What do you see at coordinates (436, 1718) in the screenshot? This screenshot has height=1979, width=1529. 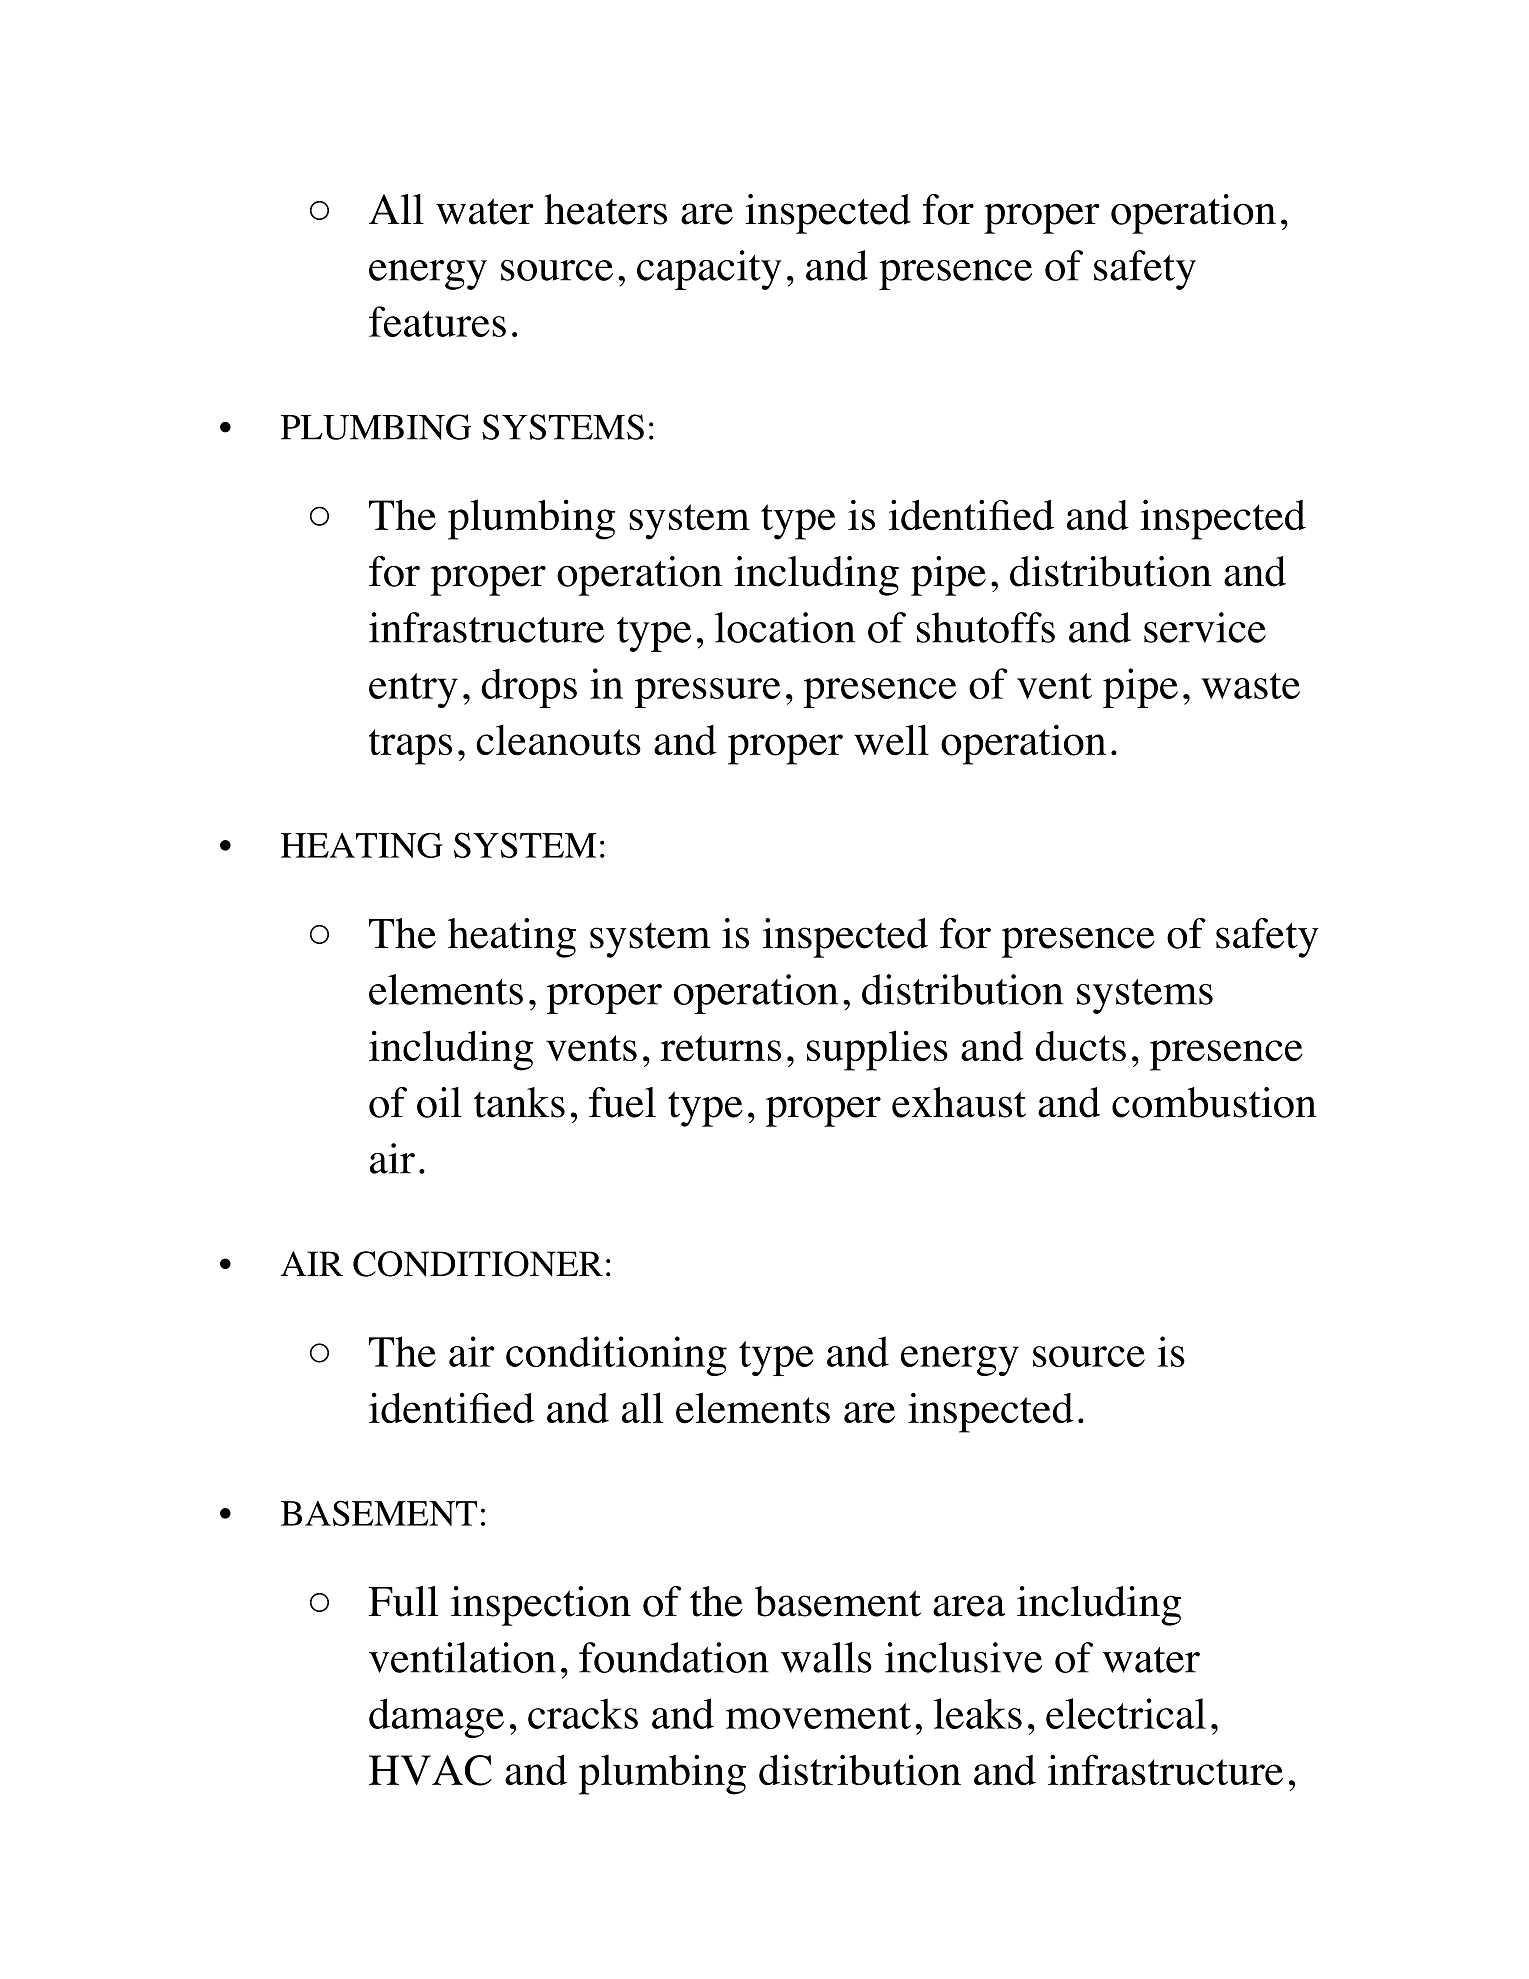 I see `damage` at bounding box center [436, 1718].
